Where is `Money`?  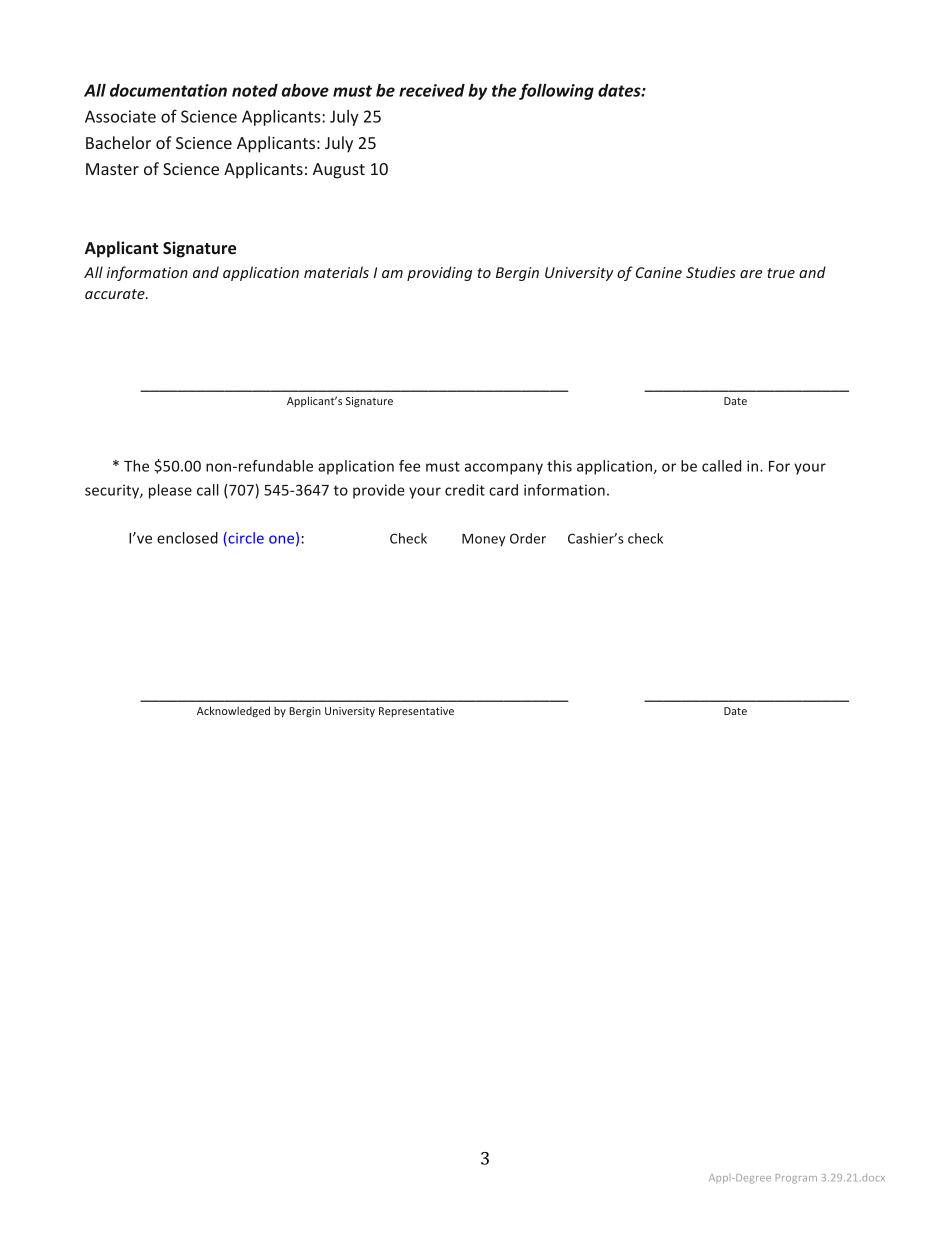
Money is located at coordinates (483, 540).
